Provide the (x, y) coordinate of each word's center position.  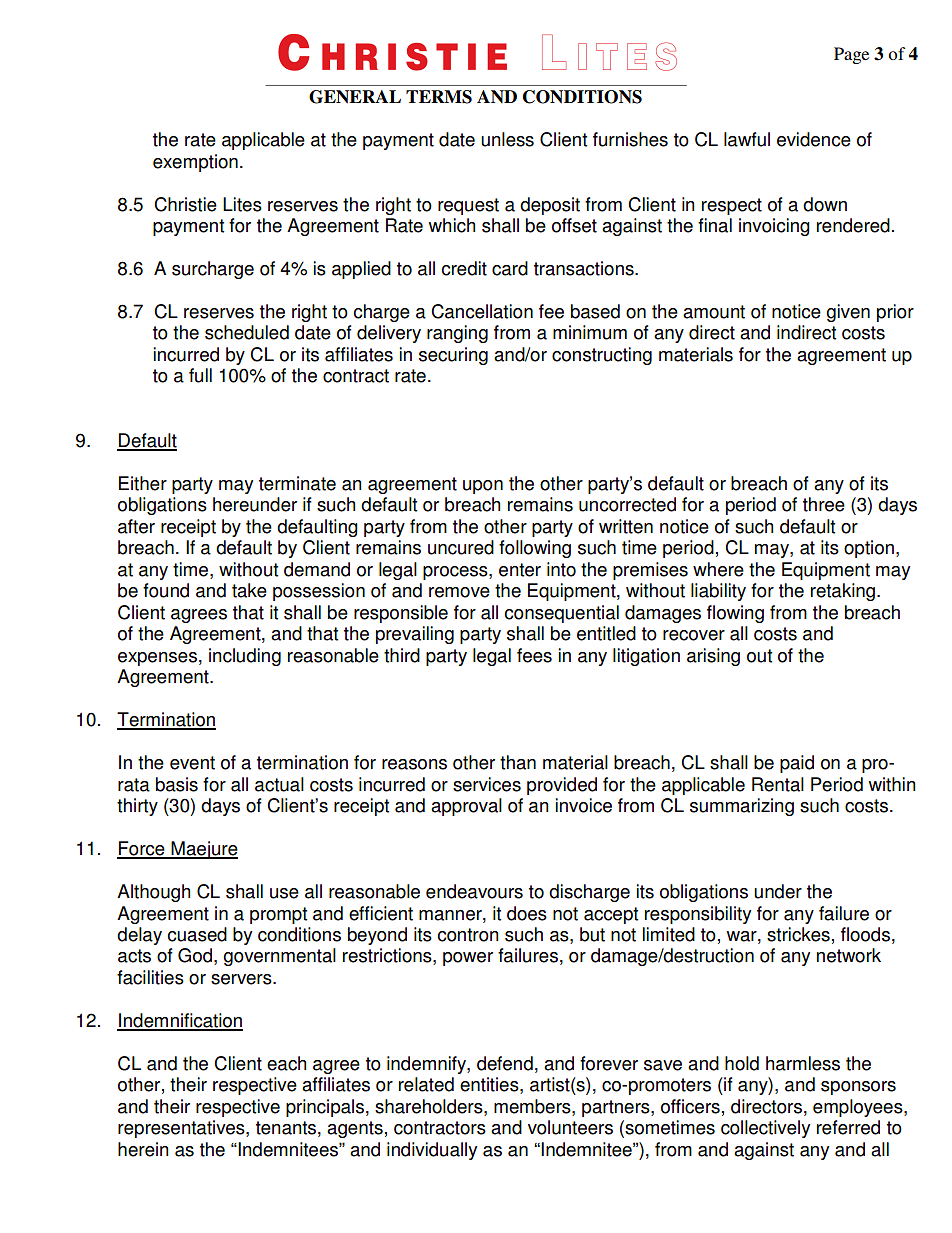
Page (851, 55)
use (284, 893)
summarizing (742, 807)
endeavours (474, 891)
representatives (182, 1129)
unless (507, 139)
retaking (843, 592)
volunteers (570, 1127)
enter (520, 570)
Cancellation (482, 311)
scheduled (247, 332)
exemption (195, 163)
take (249, 590)
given (848, 313)
